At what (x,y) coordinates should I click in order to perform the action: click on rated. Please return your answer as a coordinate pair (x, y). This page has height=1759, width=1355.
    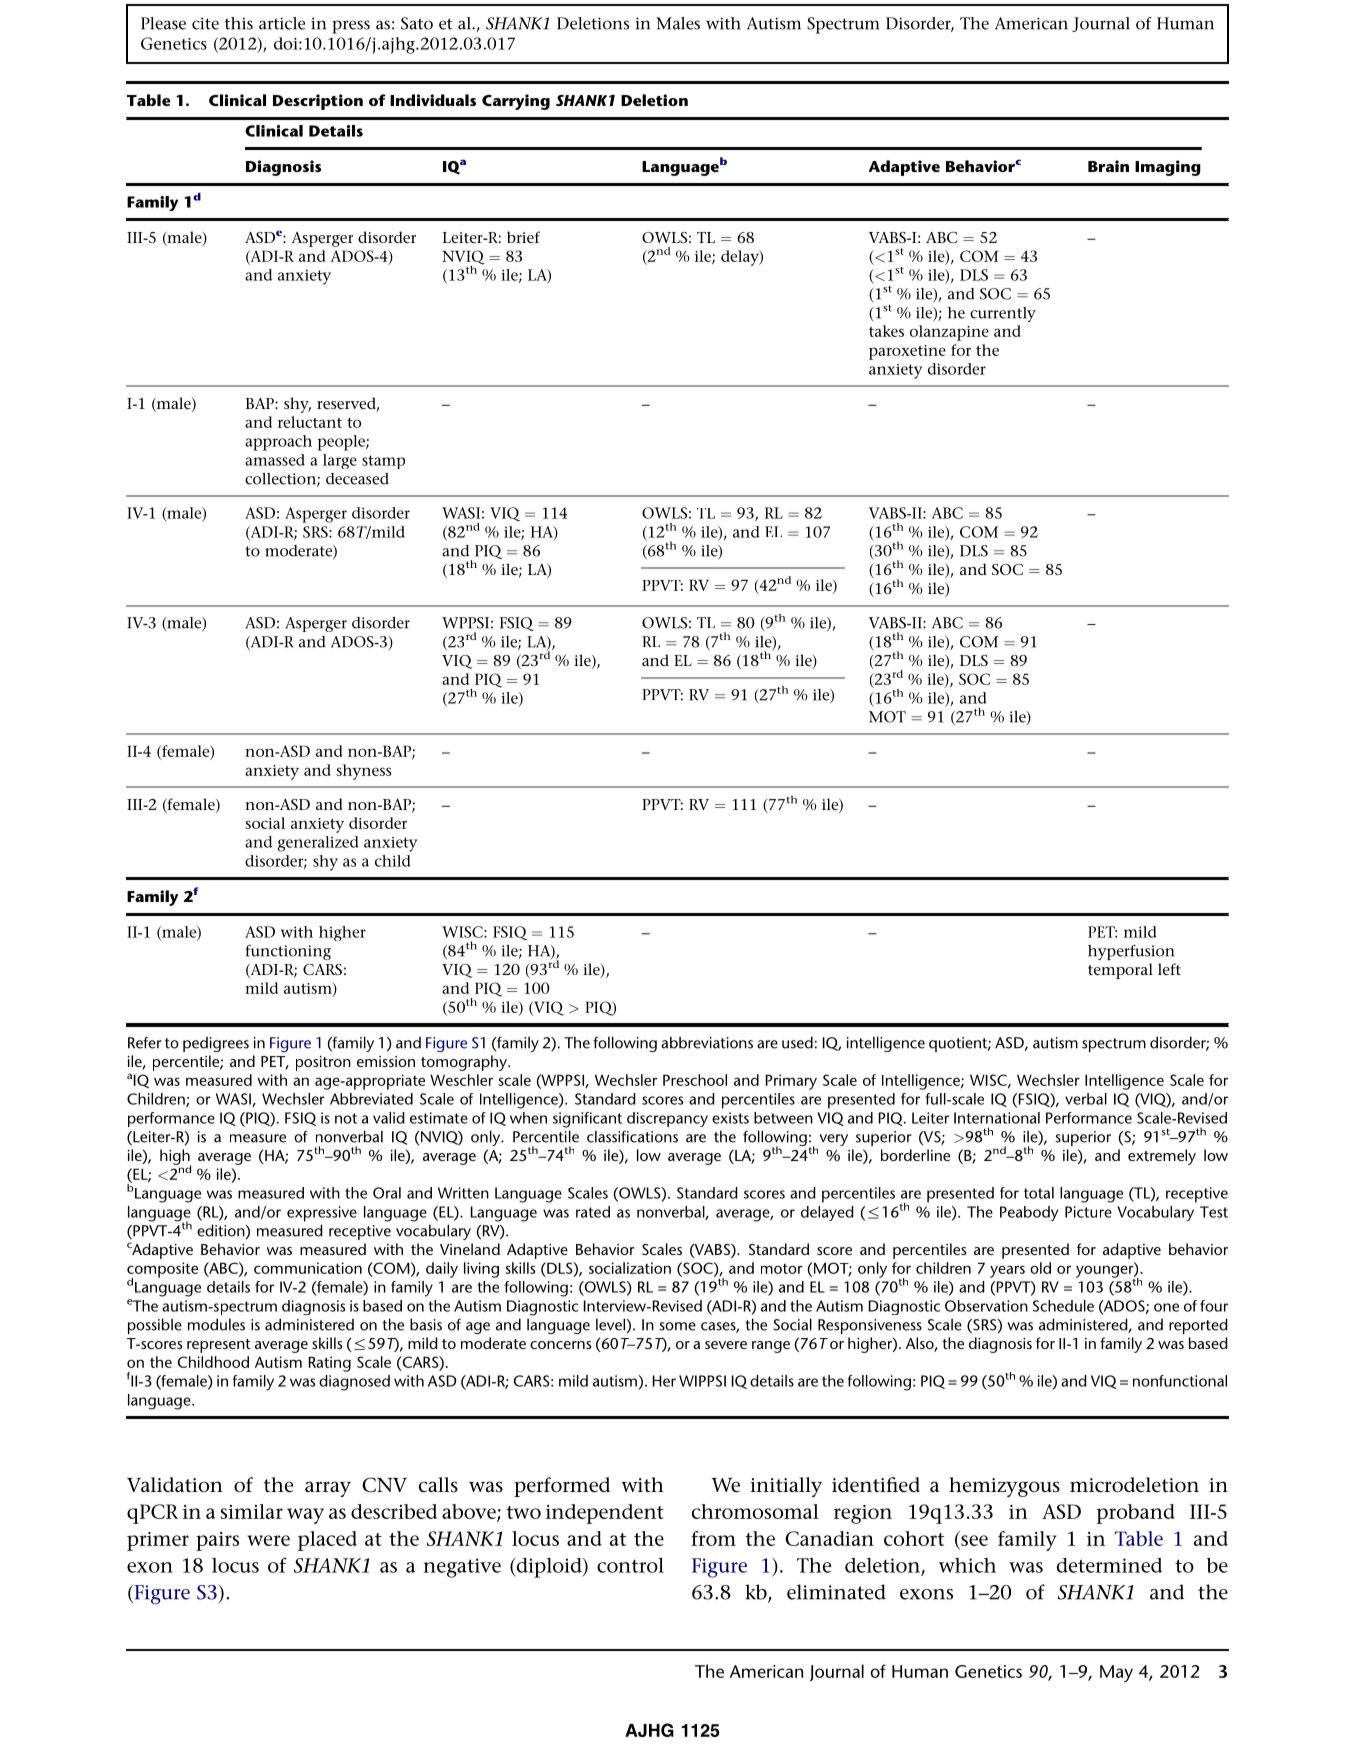
    Looking at the image, I should click on (593, 1212).
